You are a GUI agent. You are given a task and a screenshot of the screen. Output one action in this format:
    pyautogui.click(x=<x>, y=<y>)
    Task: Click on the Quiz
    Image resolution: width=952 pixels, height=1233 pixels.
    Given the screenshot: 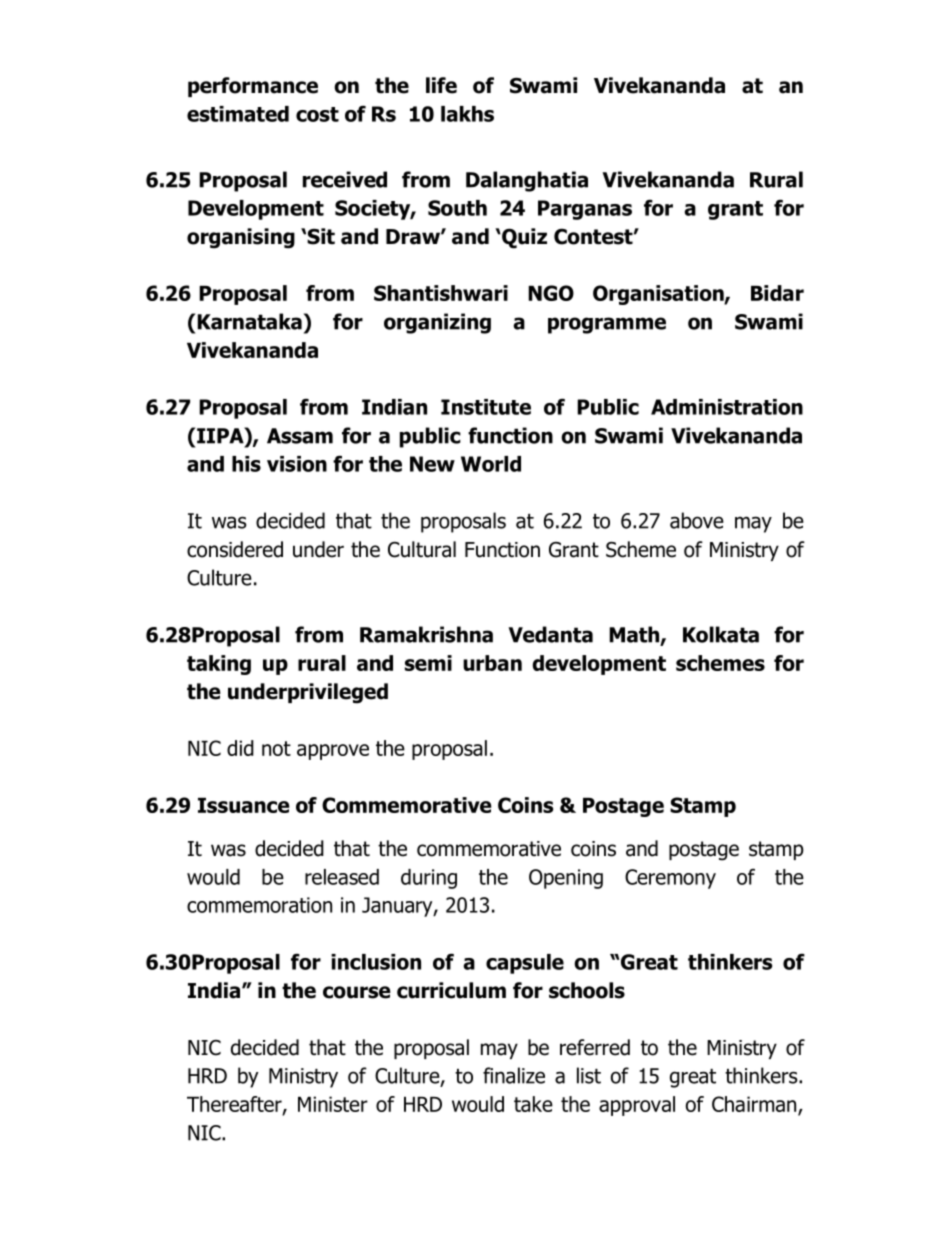 What is the action you would take?
    pyautogui.click(x=523, y=238)
